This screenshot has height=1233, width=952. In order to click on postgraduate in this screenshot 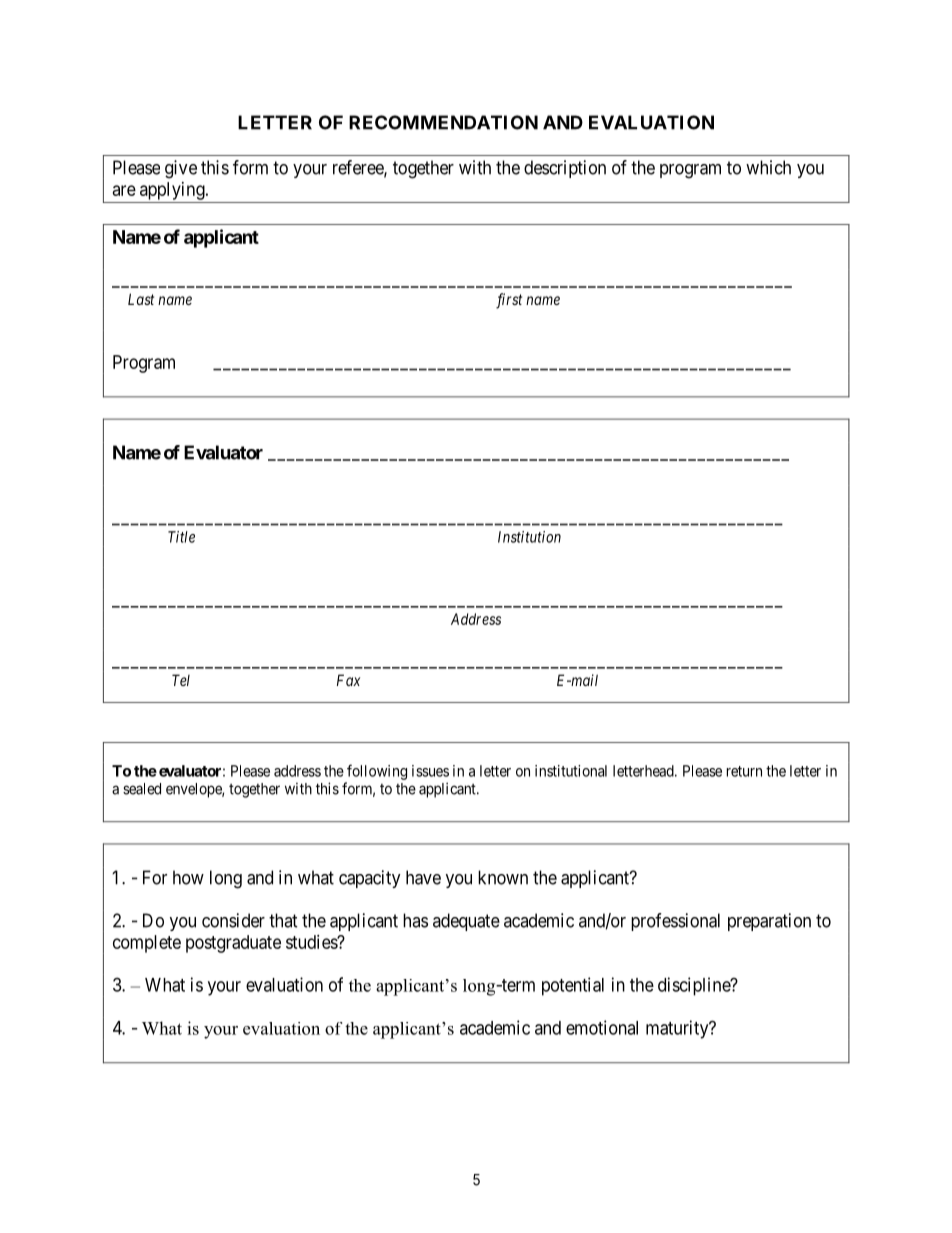, I will do `click(233, 944)`.
